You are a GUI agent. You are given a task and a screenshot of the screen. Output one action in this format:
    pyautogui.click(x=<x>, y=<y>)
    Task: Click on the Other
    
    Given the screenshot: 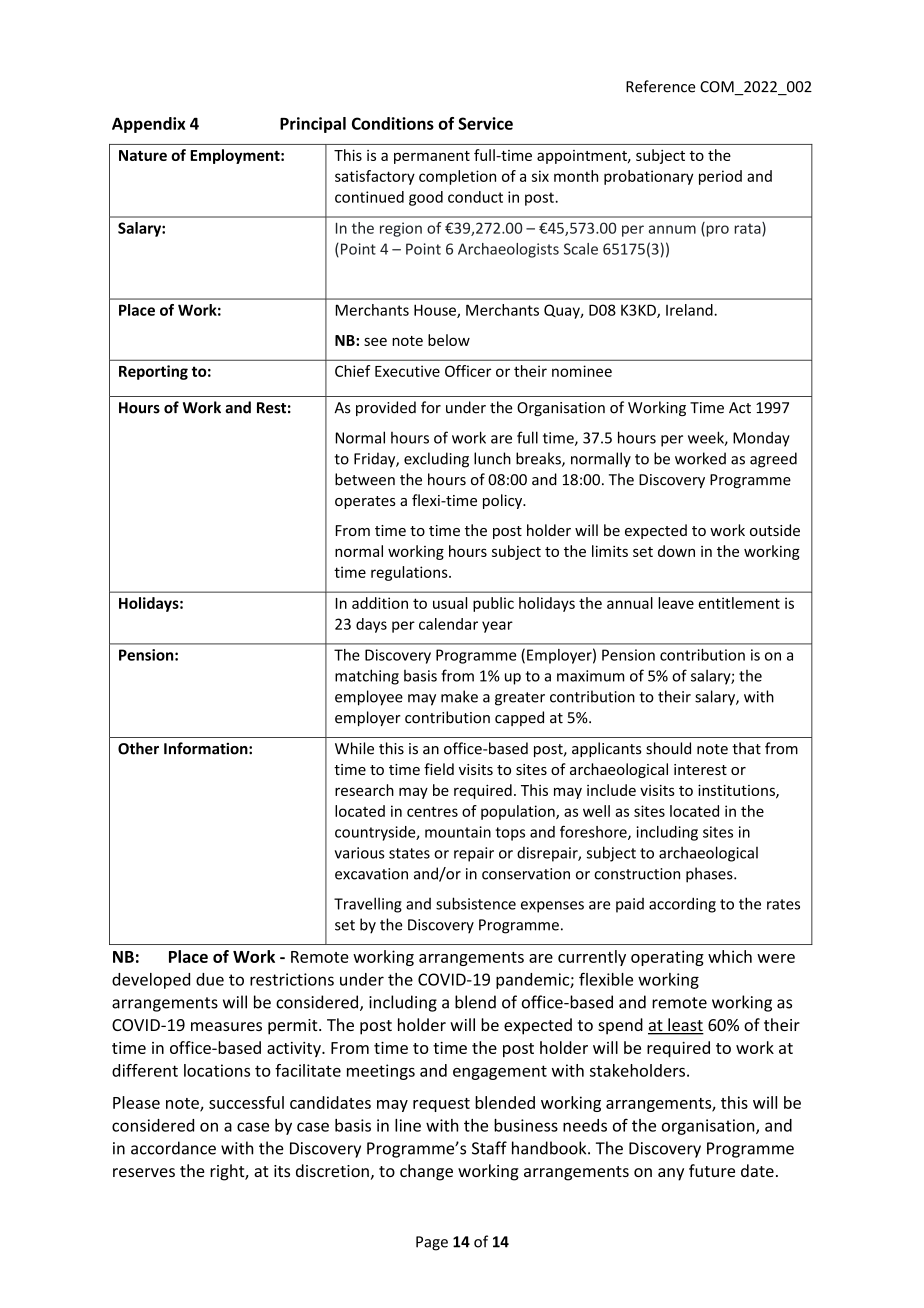 What is the action you would take?
    pyautogui.click(x=138, y=748)
